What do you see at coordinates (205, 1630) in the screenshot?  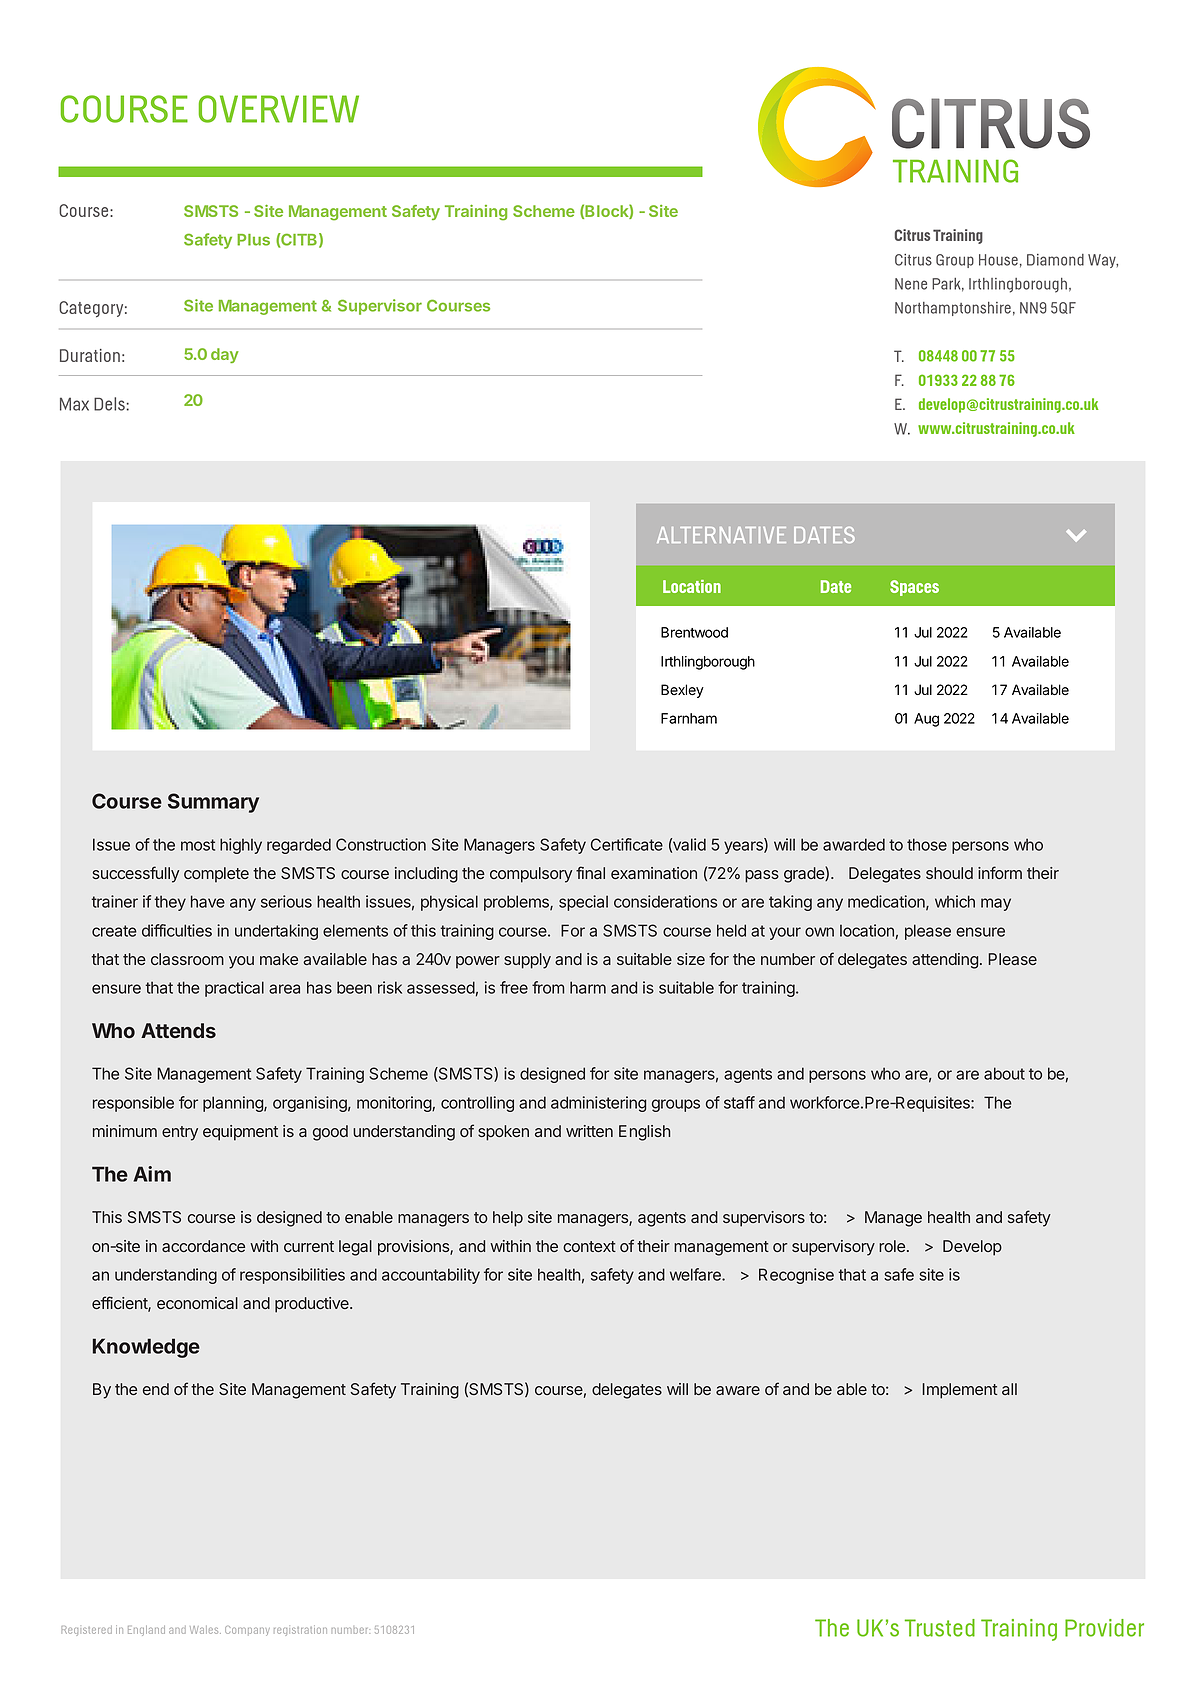 I see `Wales` at bounding box center [205, 1630].
